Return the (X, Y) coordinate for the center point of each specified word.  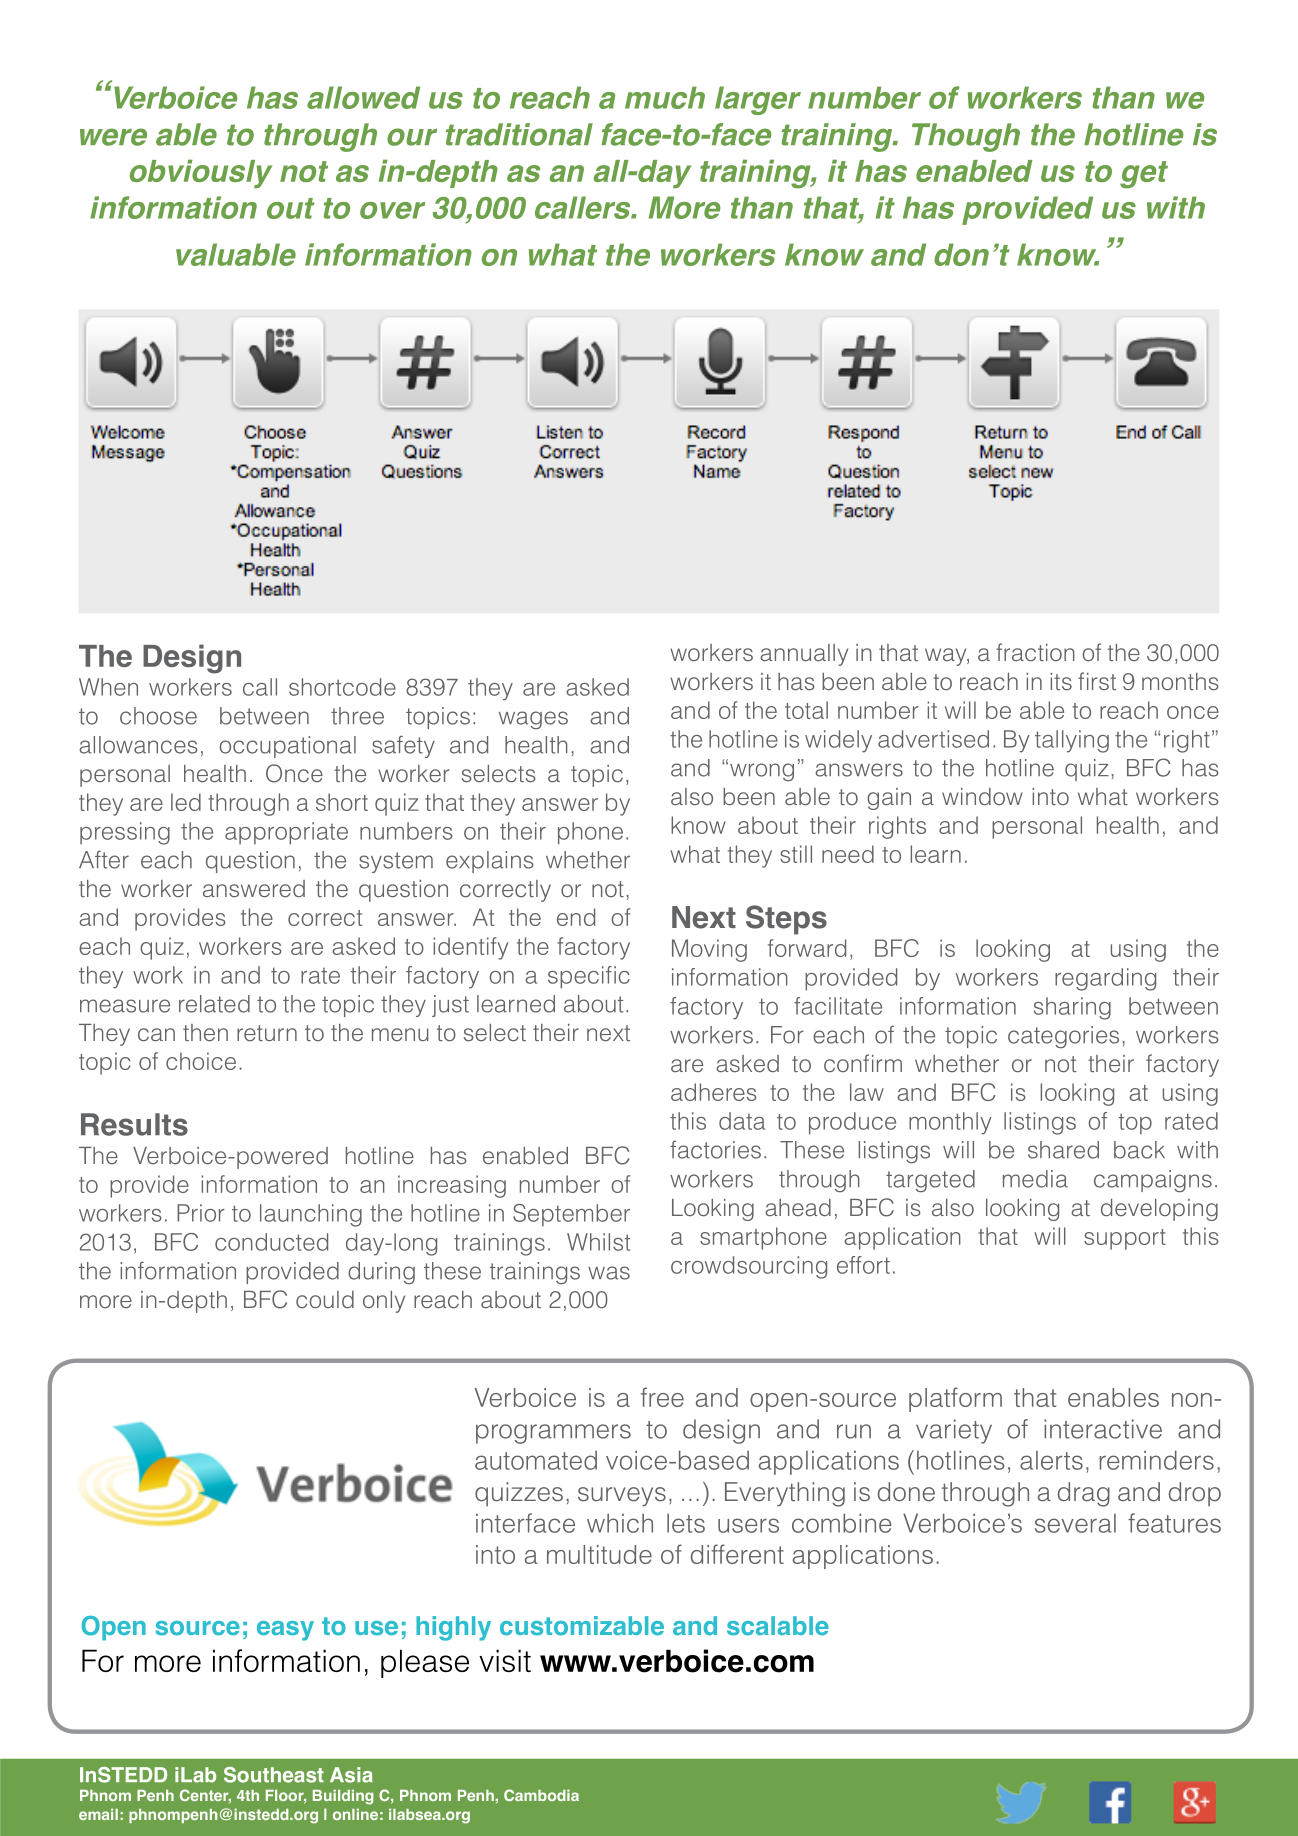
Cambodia (541, 1795)
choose (158, 716)
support (1125, 1239)
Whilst (598, 1242)
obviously (201, 173)
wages (533, 720)
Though (966, 137)
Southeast (274, 1775)
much (665, 97)
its (1061, 681)
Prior (201, 1213)
